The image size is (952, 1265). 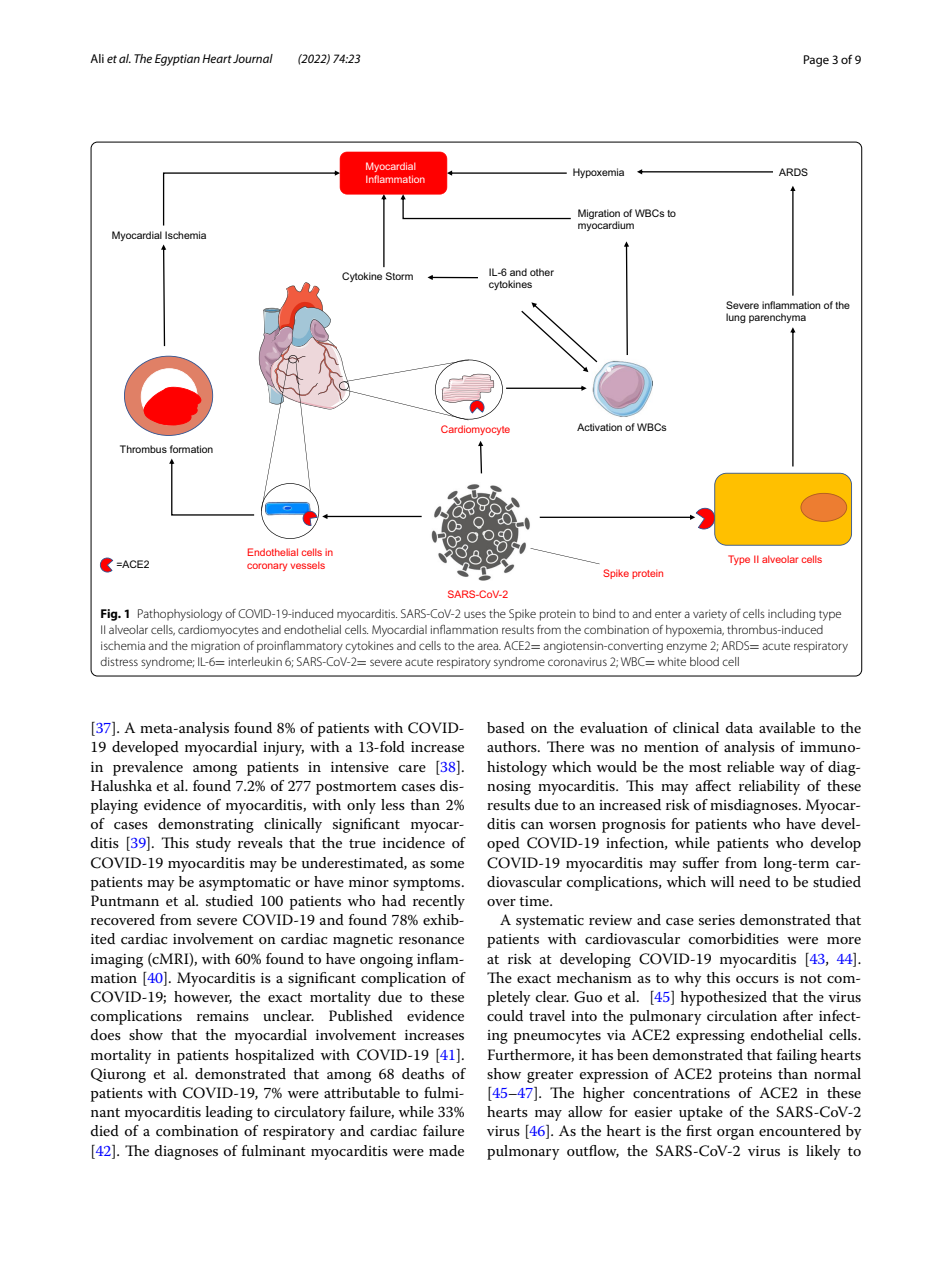 I want to click on made, so click(x=446, y=1150).
